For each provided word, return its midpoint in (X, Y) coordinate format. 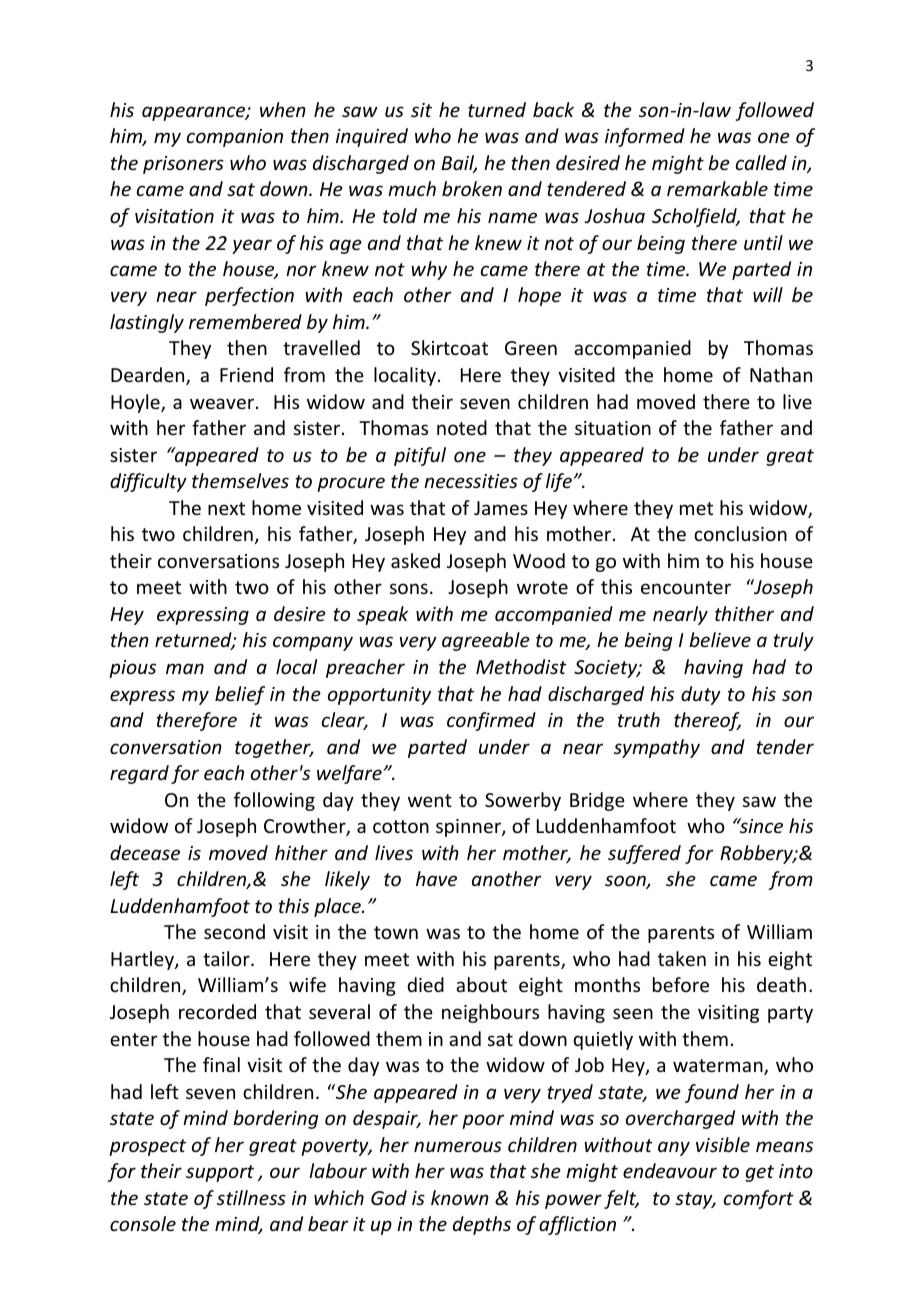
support (220, 1173)
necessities (471, 481)
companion (235, 138)
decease (145, 852)
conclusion (740, 533)
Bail (459, 164)
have (436, 878)
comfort (759, 1199)
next (226, 508)
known (460, 1197)
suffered (644, 854)
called (761, 162)
